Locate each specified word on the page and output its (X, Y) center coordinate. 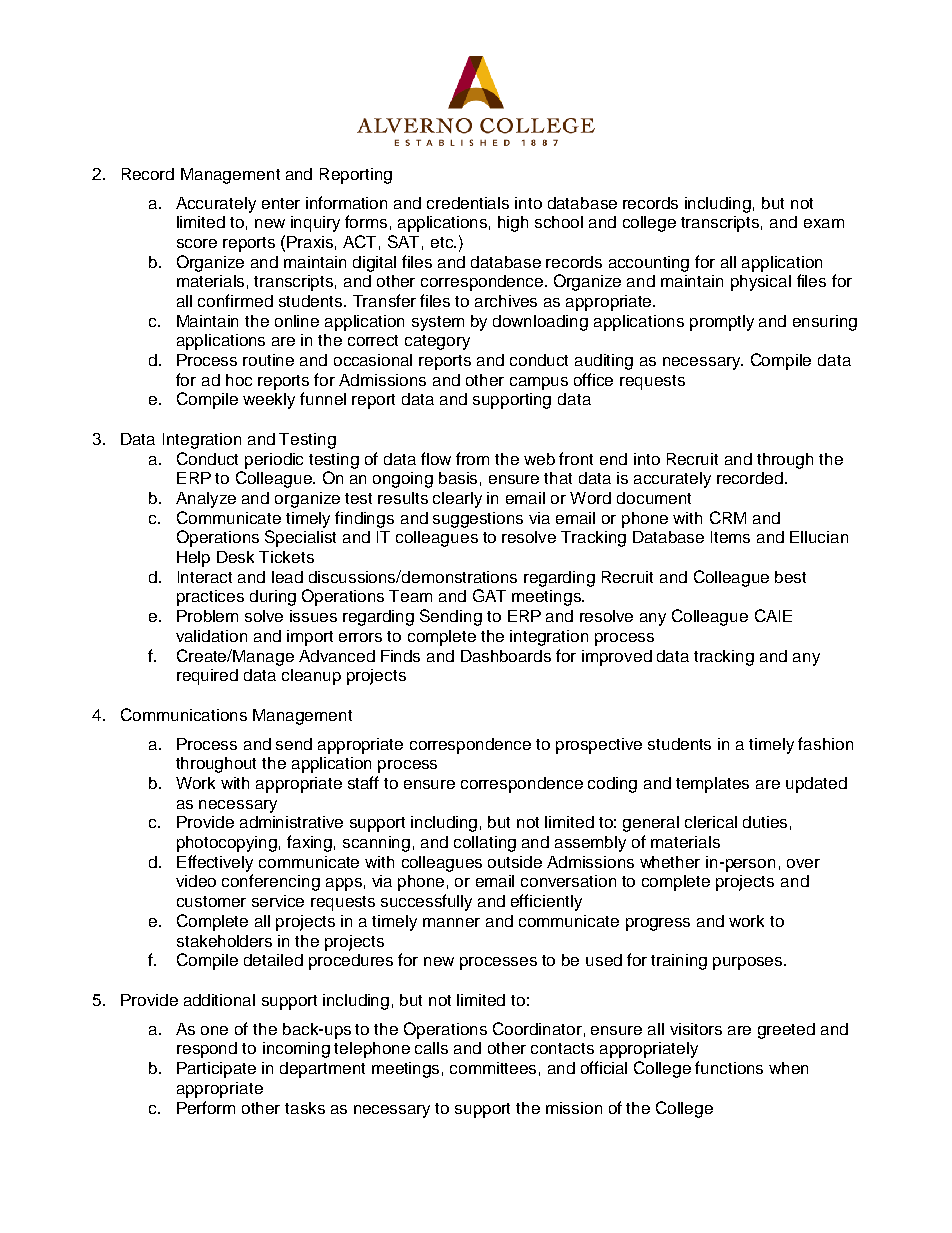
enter (281, 203)
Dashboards (506, 656)
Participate (216, 1070)
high (513, 224)
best (790, 577)
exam (824, 223)
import (310, 638)
